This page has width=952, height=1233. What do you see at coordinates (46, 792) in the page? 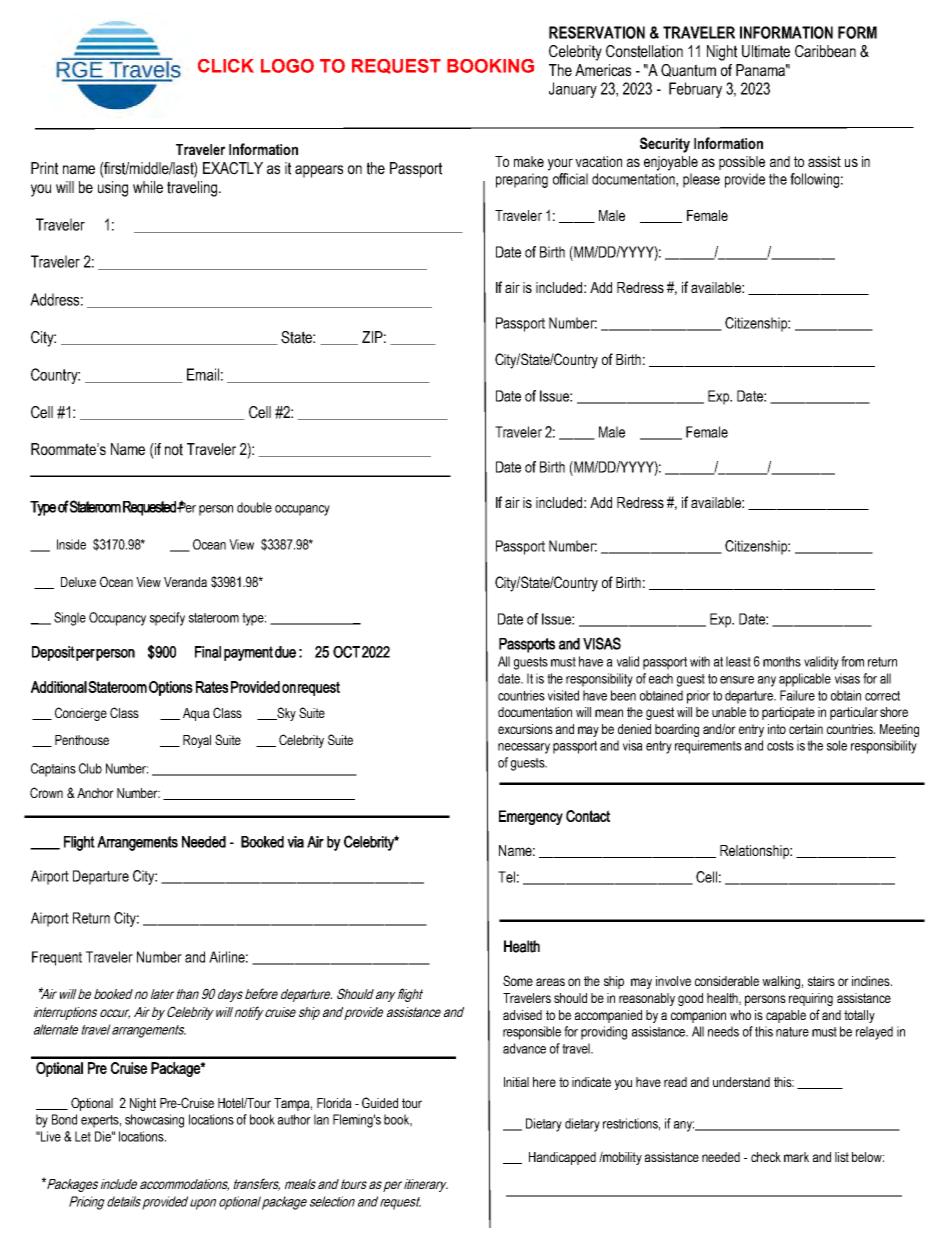
I see `Crown` at bounding box center [46, 792].
